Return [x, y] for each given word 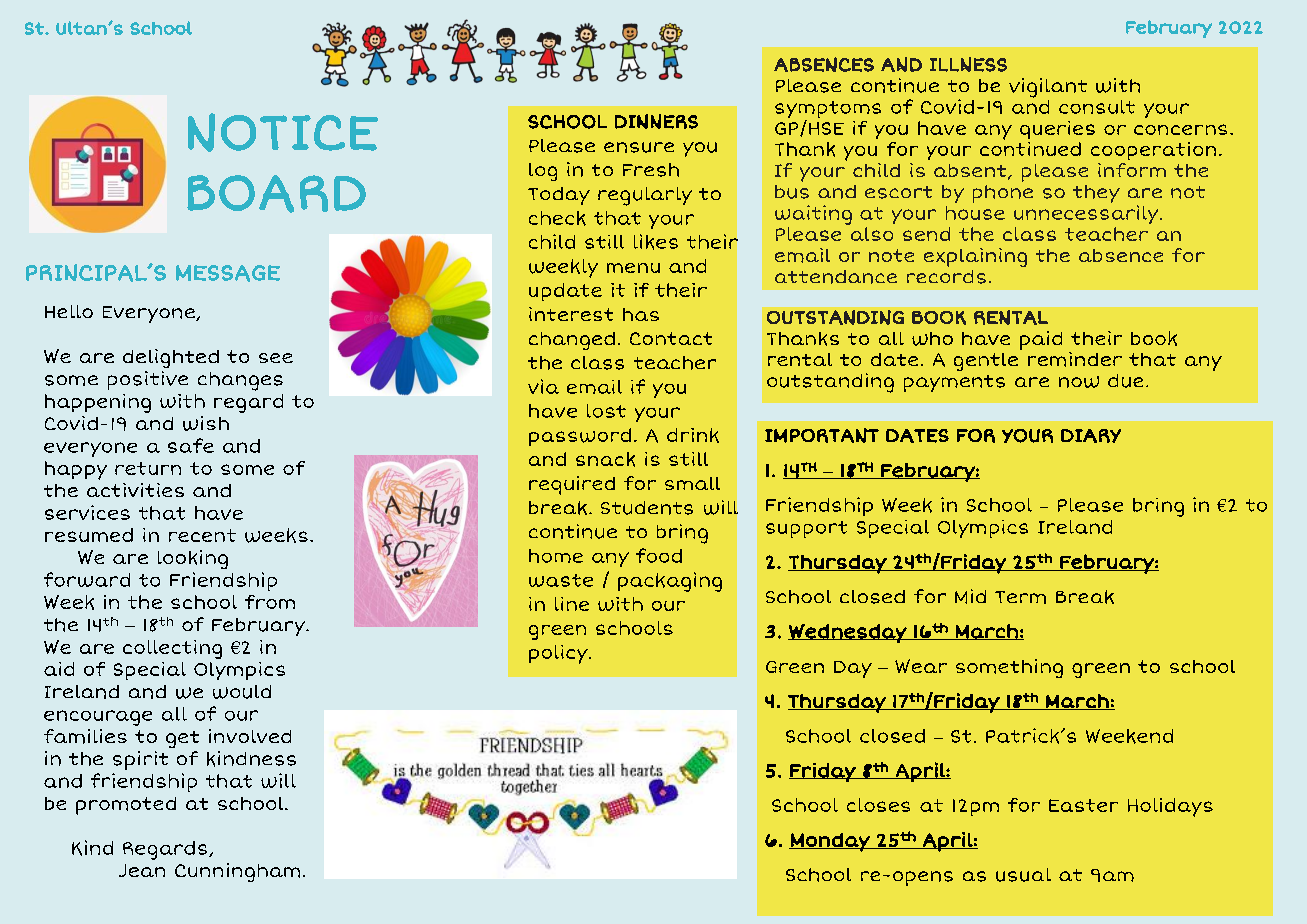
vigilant [1048, 88]
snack [605, 459]
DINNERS [656, 121]
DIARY [1091, 436]
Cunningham [237, 872]
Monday [830, 842]
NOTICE [283, 132]
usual [1023, 875]
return [148, 468]
